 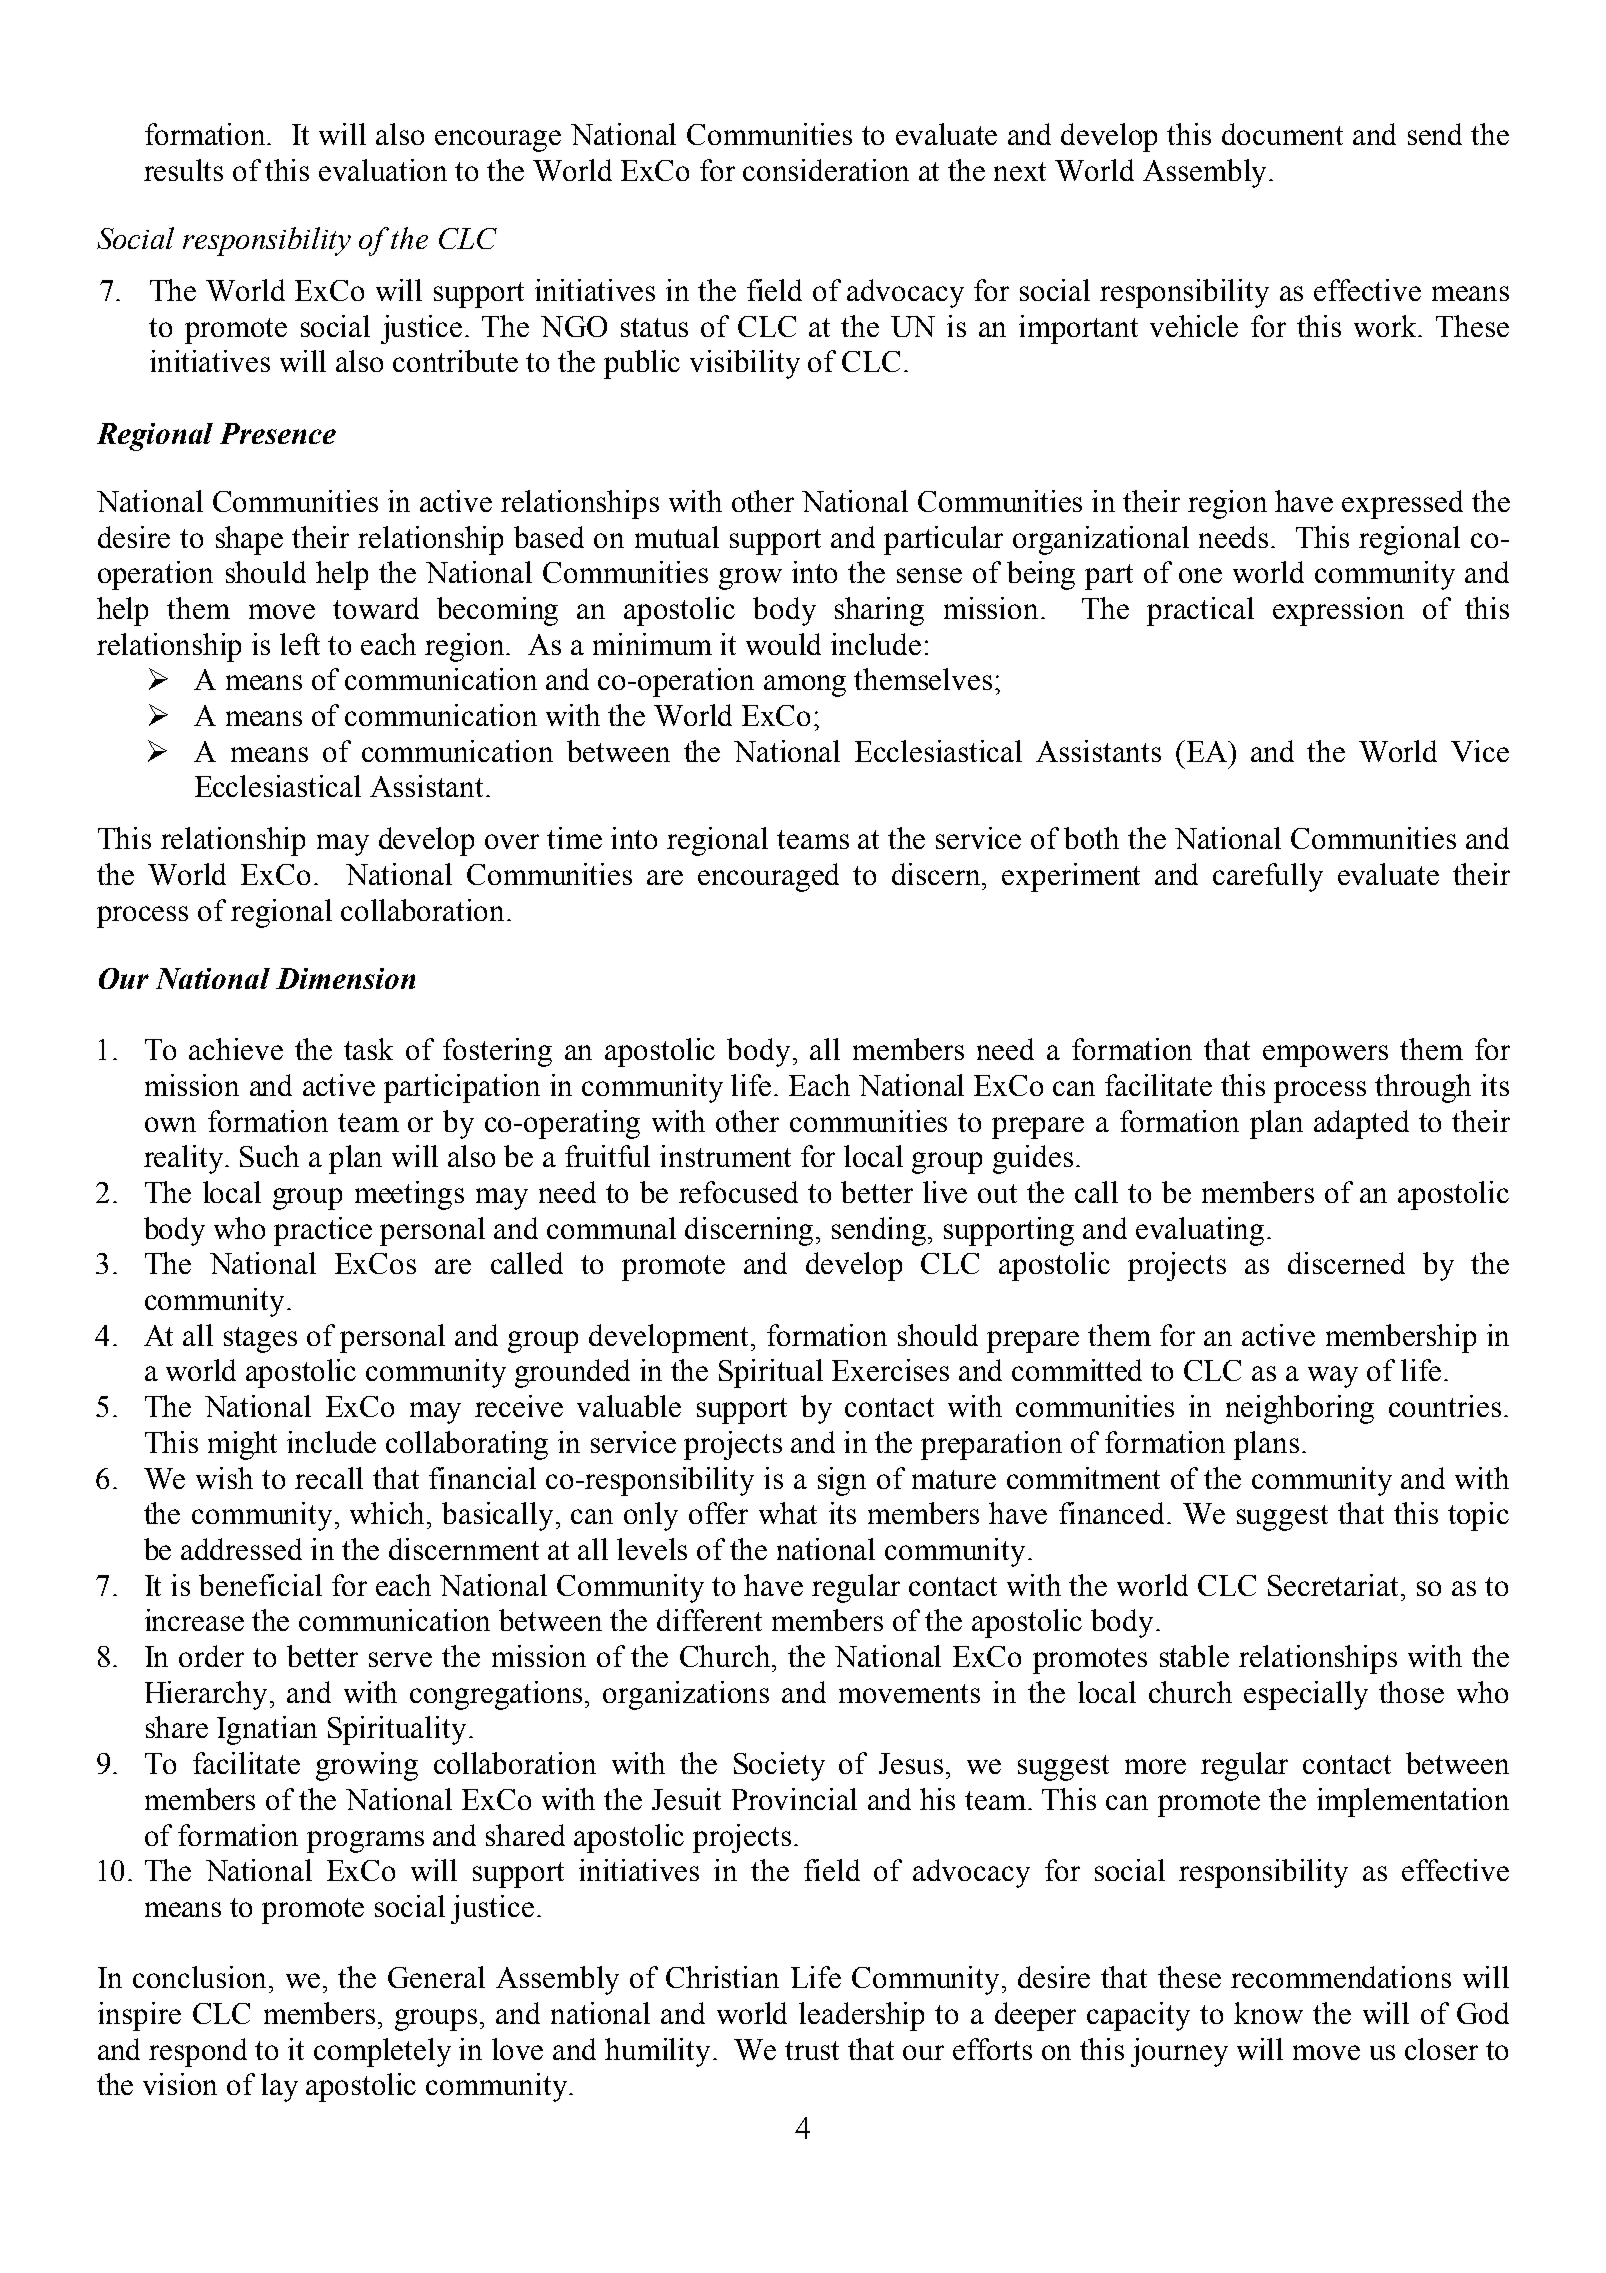 What do you see at coordinates (725, 1156) in the screenshot?
I see `instrument` at bounding box center [725, 1156].
